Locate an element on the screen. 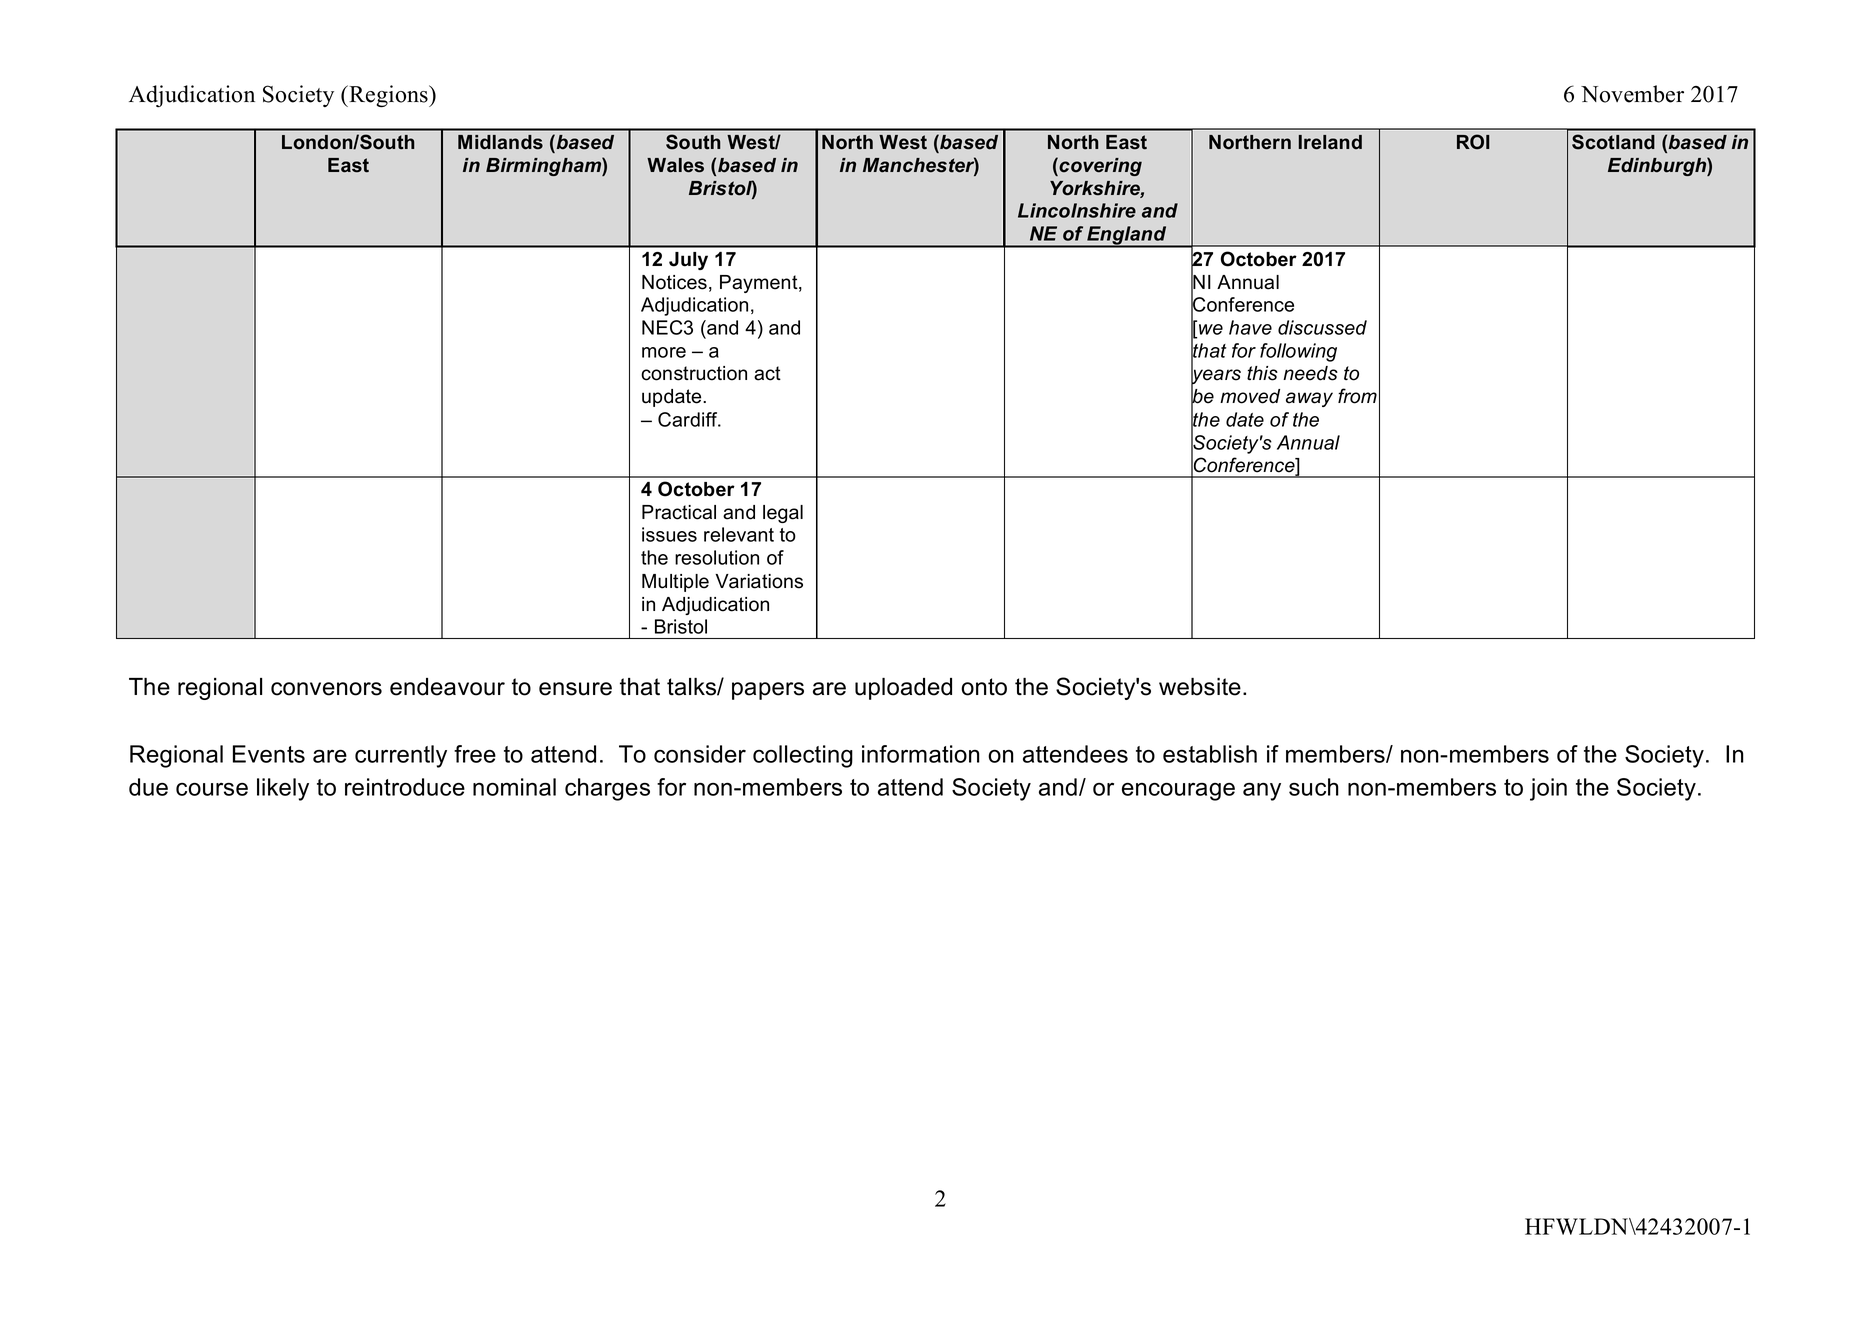 The height and width of the screenshot is (1318, 1864). discussed is located at coordinates (1322, 327).
